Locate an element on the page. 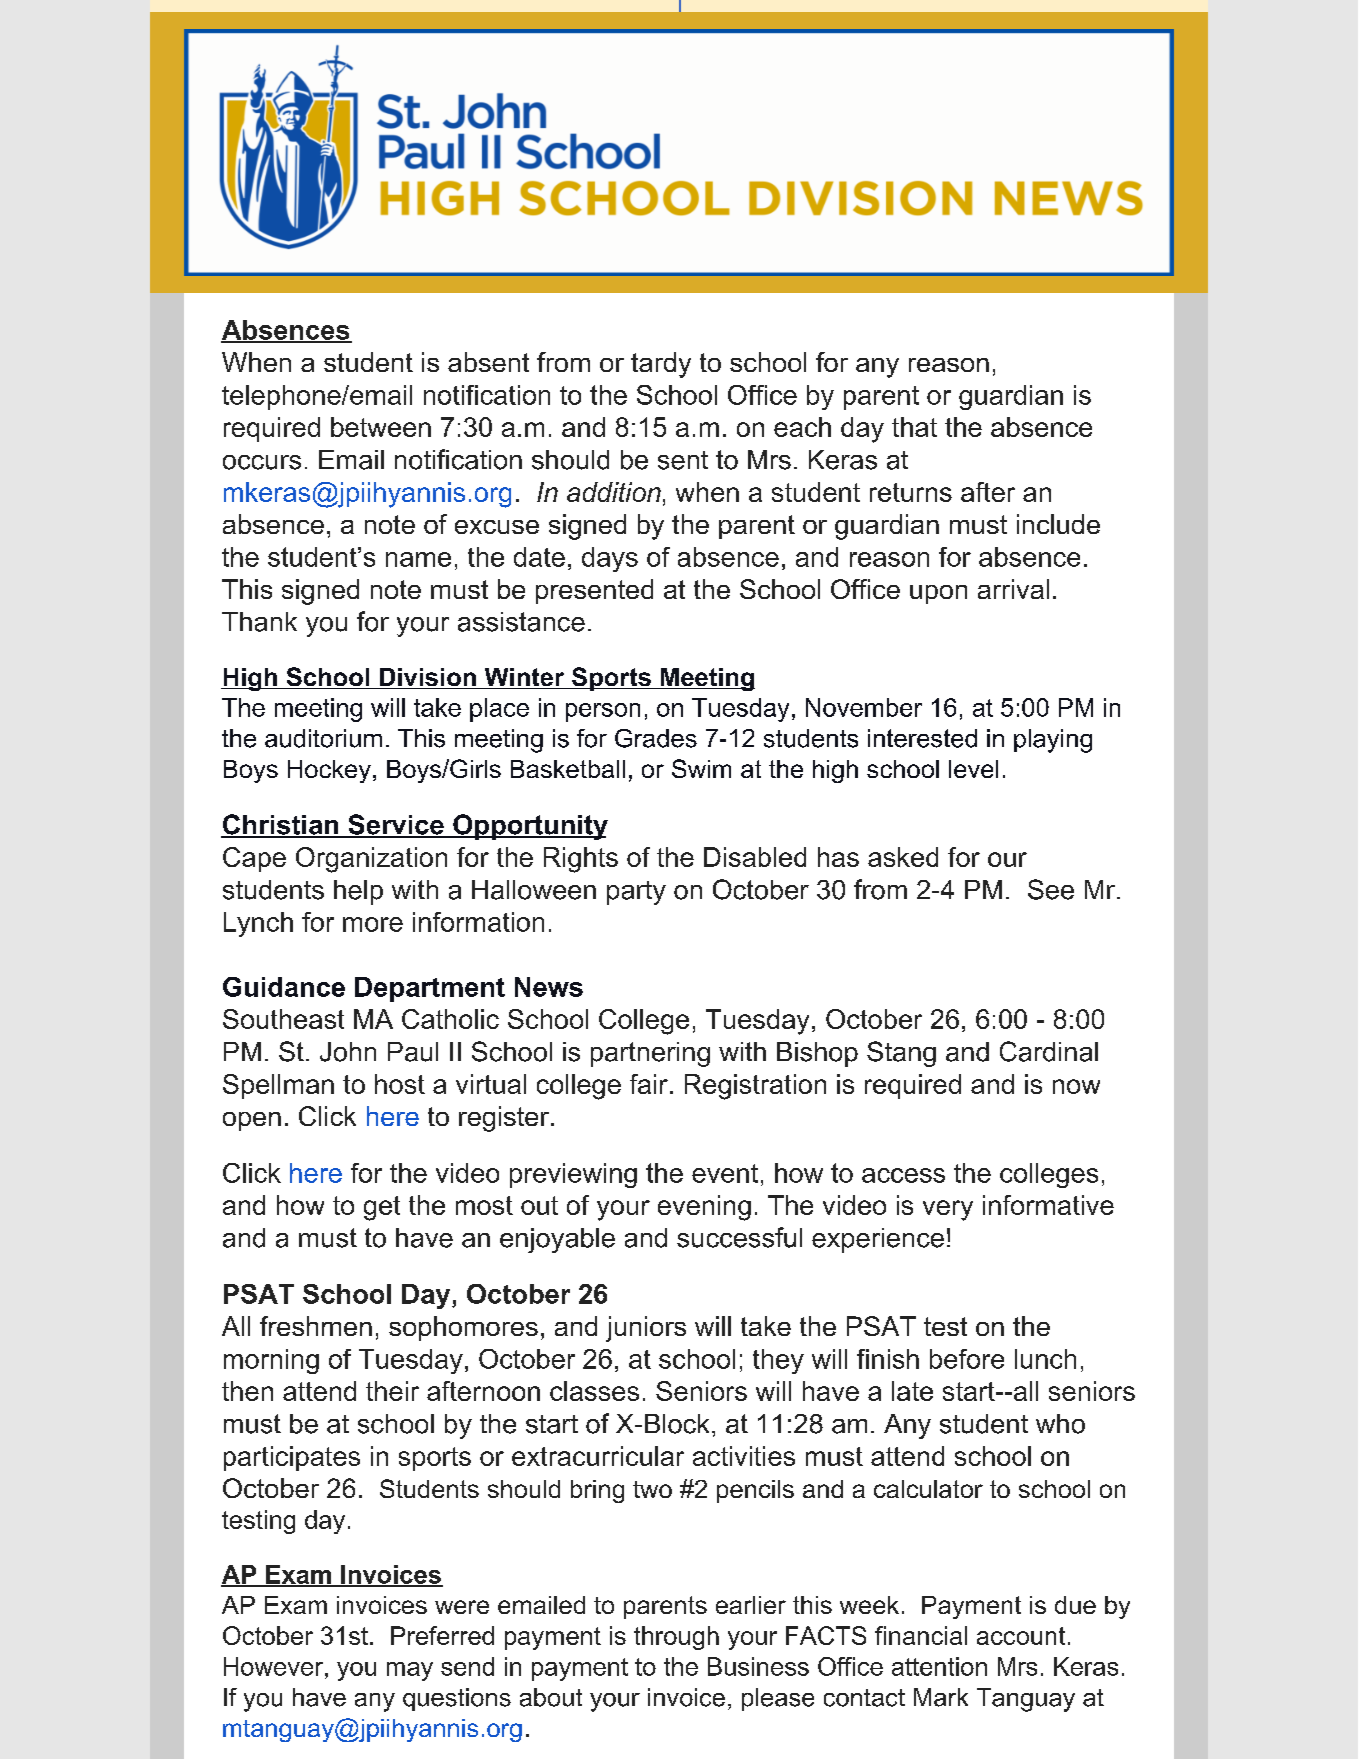  tardy is located at coordinates (661, 365).
